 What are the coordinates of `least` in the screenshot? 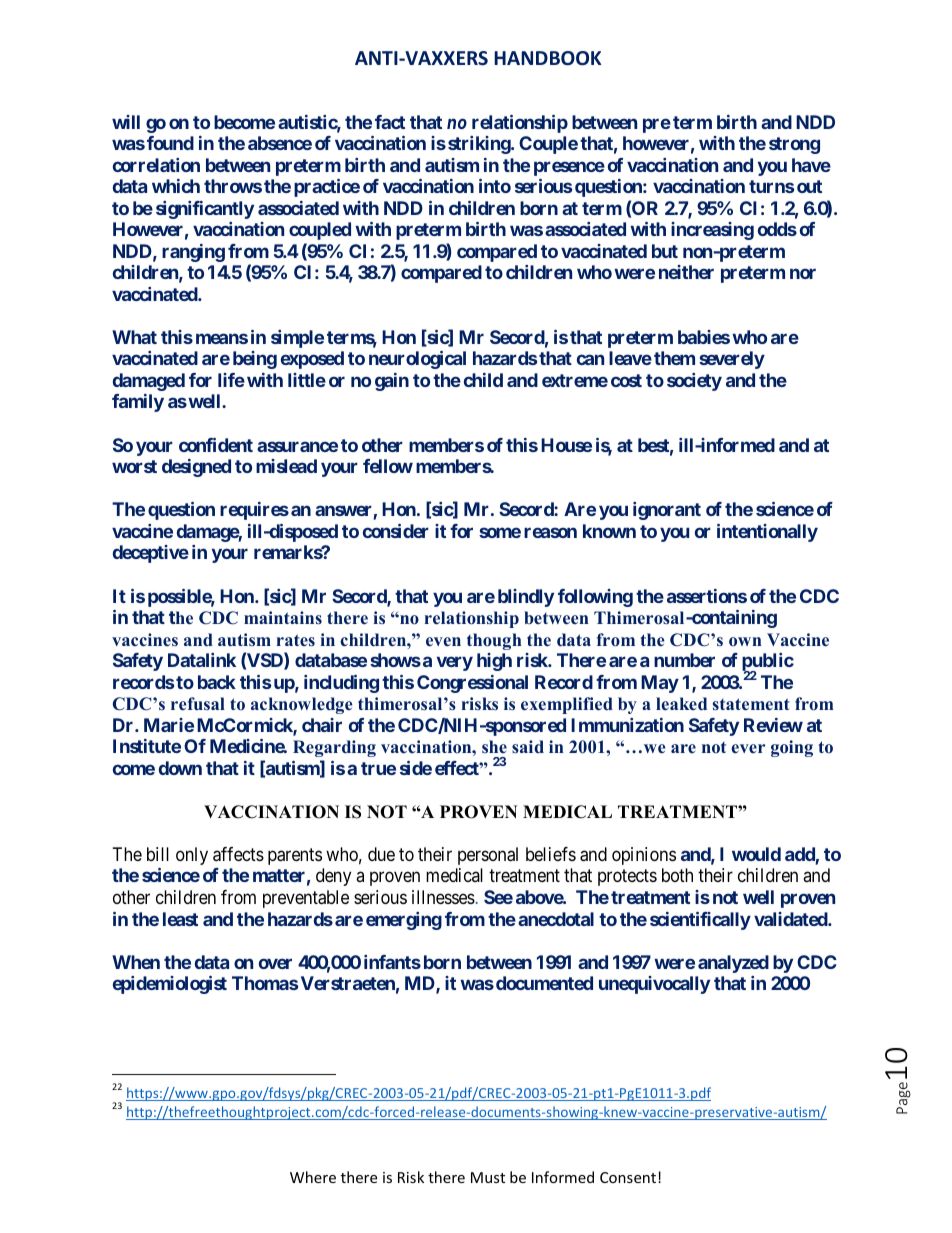 It's located at (180, 919).
